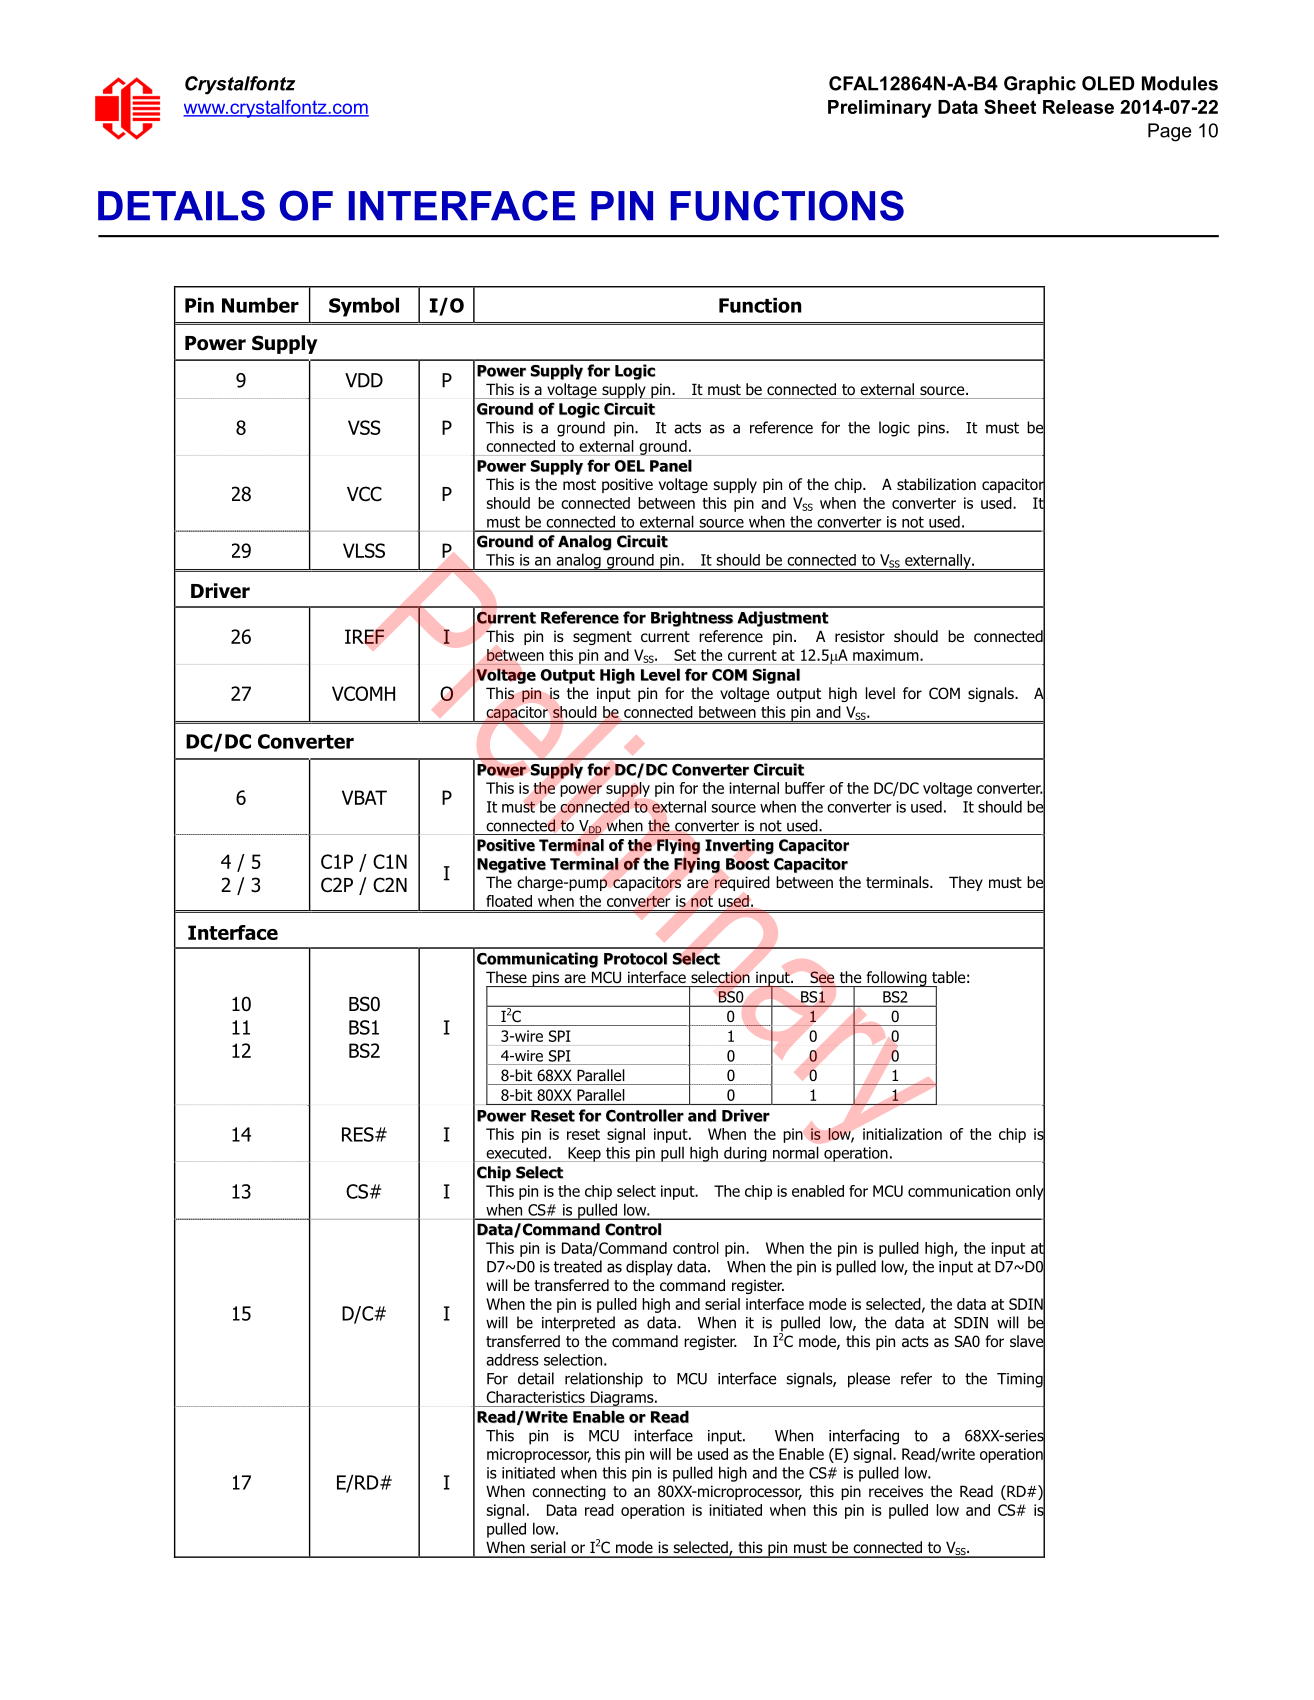 This page has height=1700, width=1314. I want to click on Symbol, so click(364, 307).
